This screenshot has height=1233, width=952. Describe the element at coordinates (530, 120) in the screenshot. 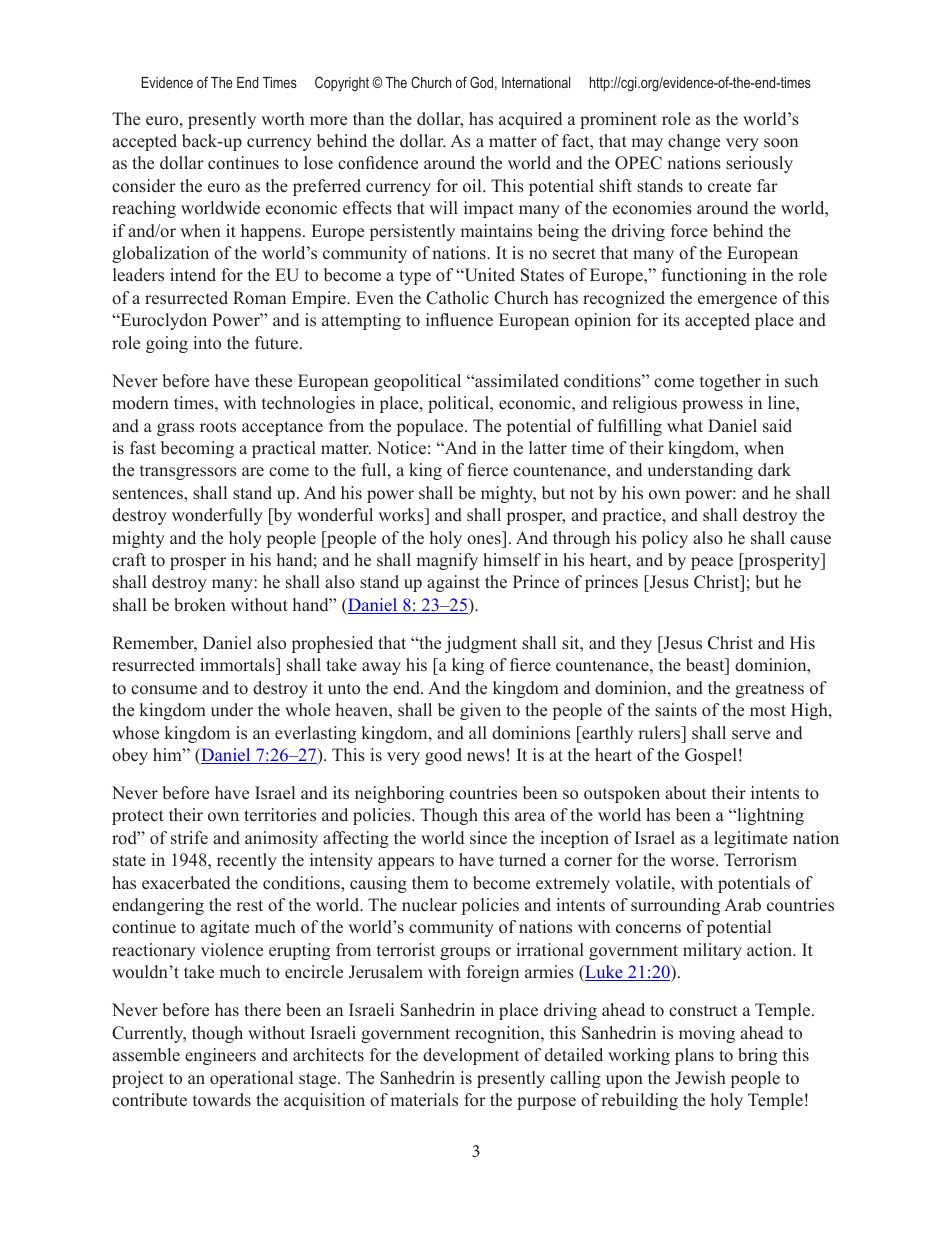

I see `acquired` at that location.
